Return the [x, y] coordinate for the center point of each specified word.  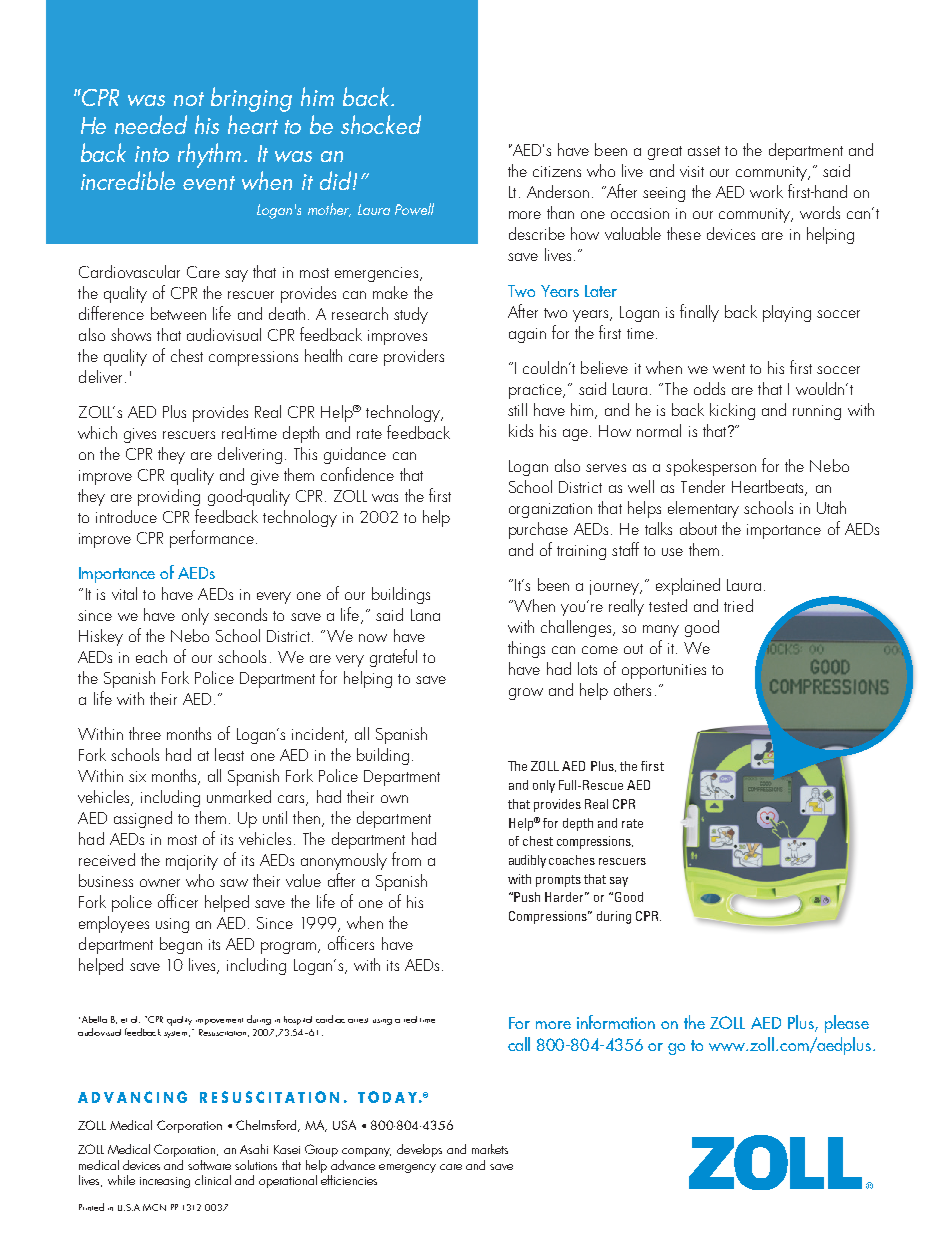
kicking [732, 411]
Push [527, 897]
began [181, 945]
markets [490, 1149]
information [616, 1022]
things [526, 649]
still [517, 409]
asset [704, 151]
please [847, 1024]
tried [738, 605]
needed [151, 124]
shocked [381, 124]
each [151, 656]
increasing [165, 1182]
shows [131, 334]
